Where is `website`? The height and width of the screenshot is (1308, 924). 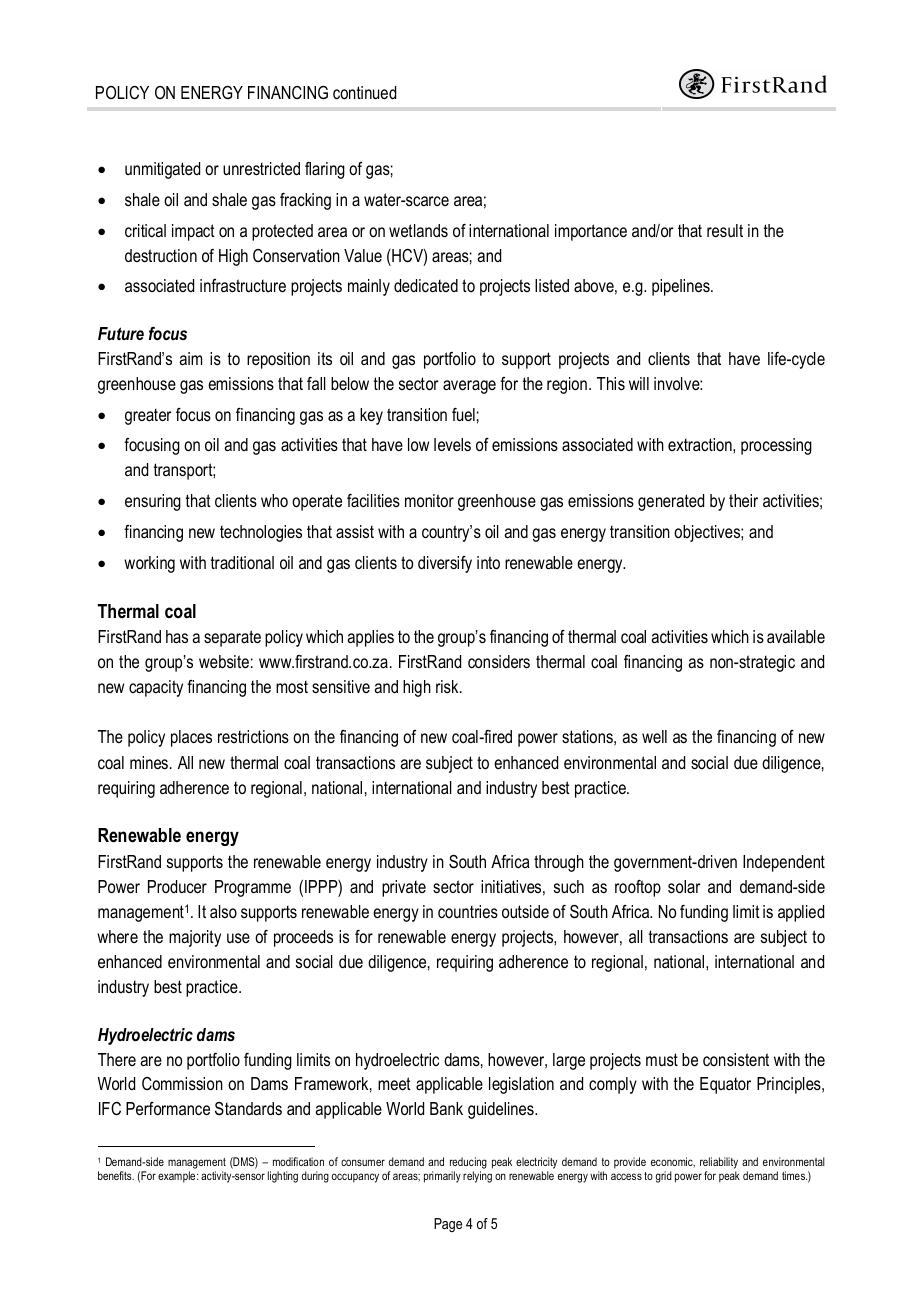 website is located at coordinates (224, 661).
